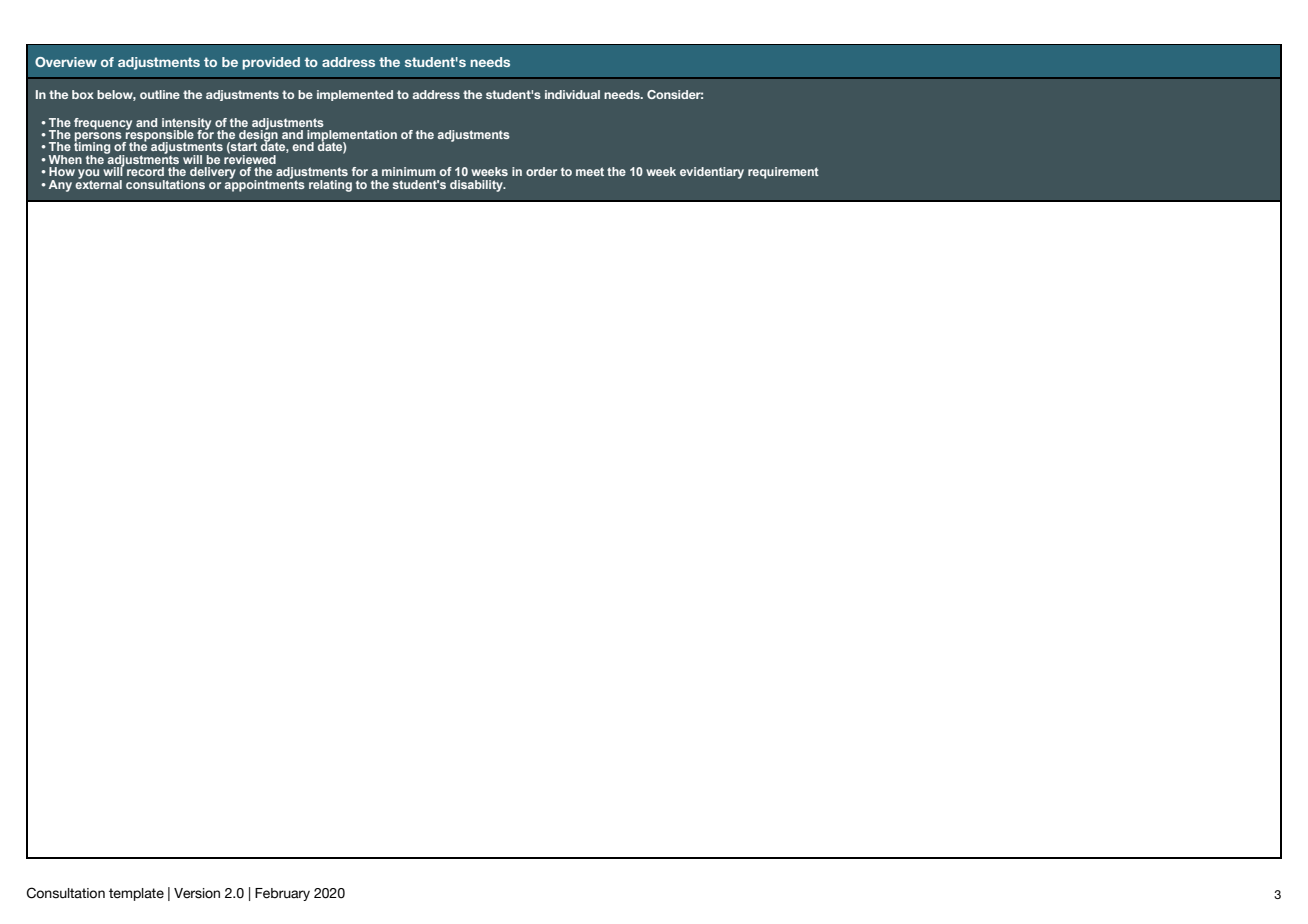 The image size is (1308, 924). I want to click on disability, so click(477, 186).
